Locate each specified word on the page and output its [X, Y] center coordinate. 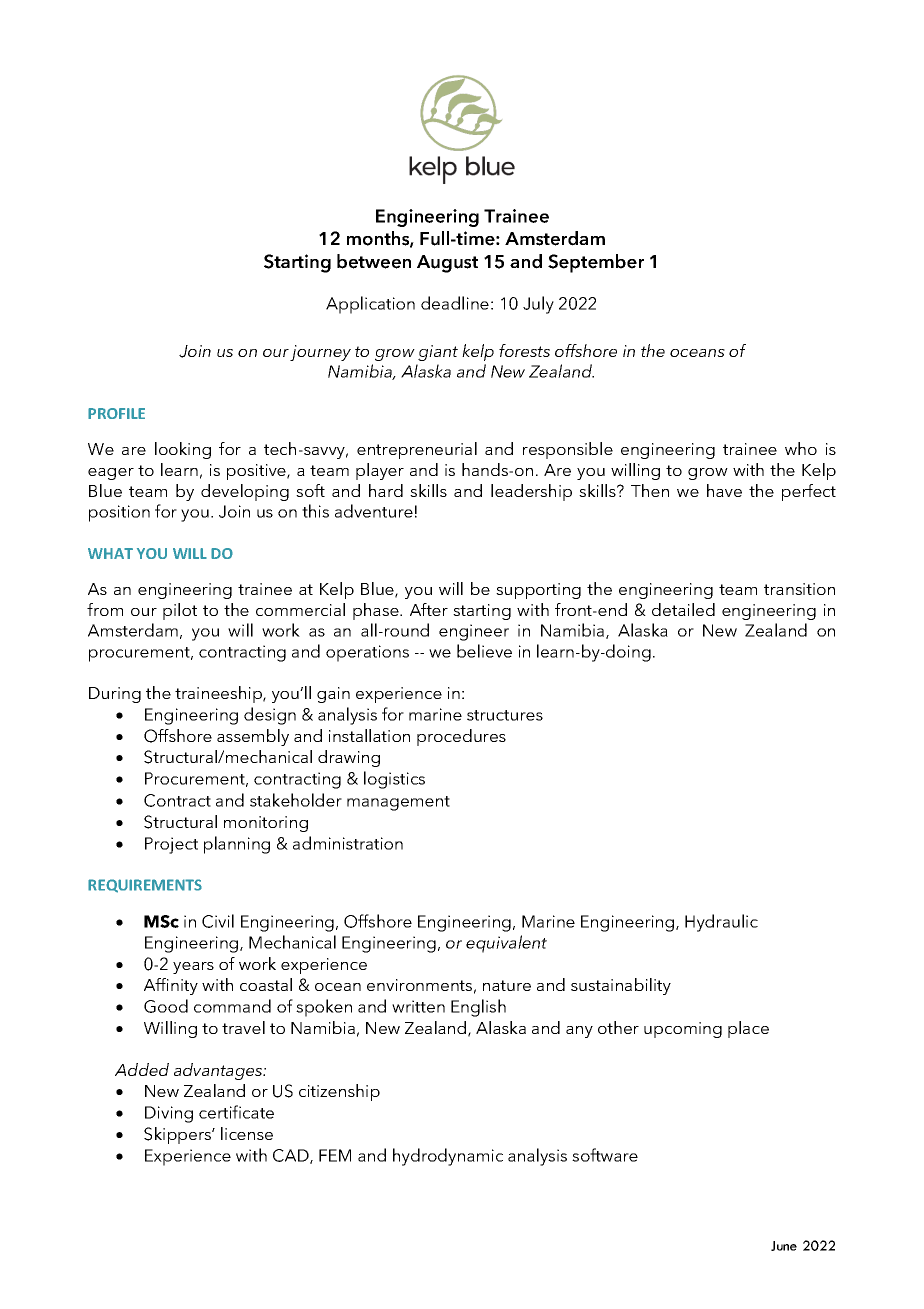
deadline [455, 303]
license [247, 1133]
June [784, 1246]
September [596, 263]
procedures [461, 737]
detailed [683, 609]
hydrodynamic [448, 1157]
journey [320, 353]
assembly [253, 737]
